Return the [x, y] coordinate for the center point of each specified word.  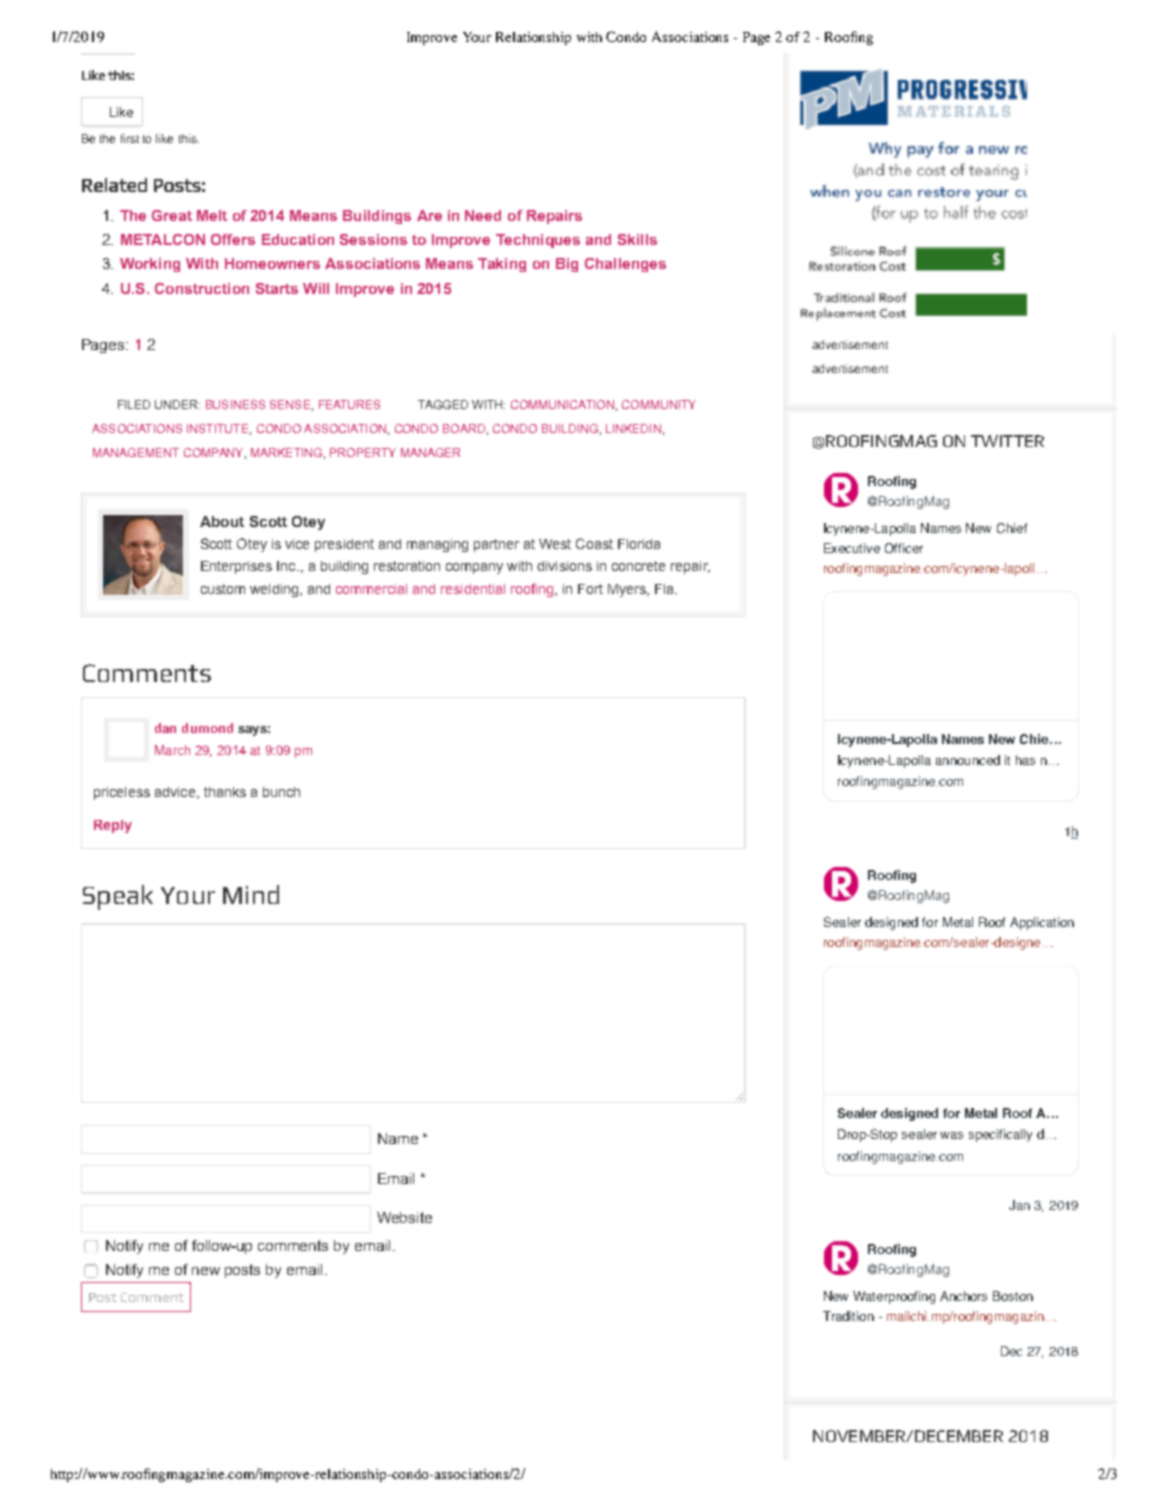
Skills [637, 239]
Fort [590, 589]
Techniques [538, 241]
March [172, 750]
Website [404, 1217]
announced [968, 760]
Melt [212, 215]
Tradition [848, 1316]
